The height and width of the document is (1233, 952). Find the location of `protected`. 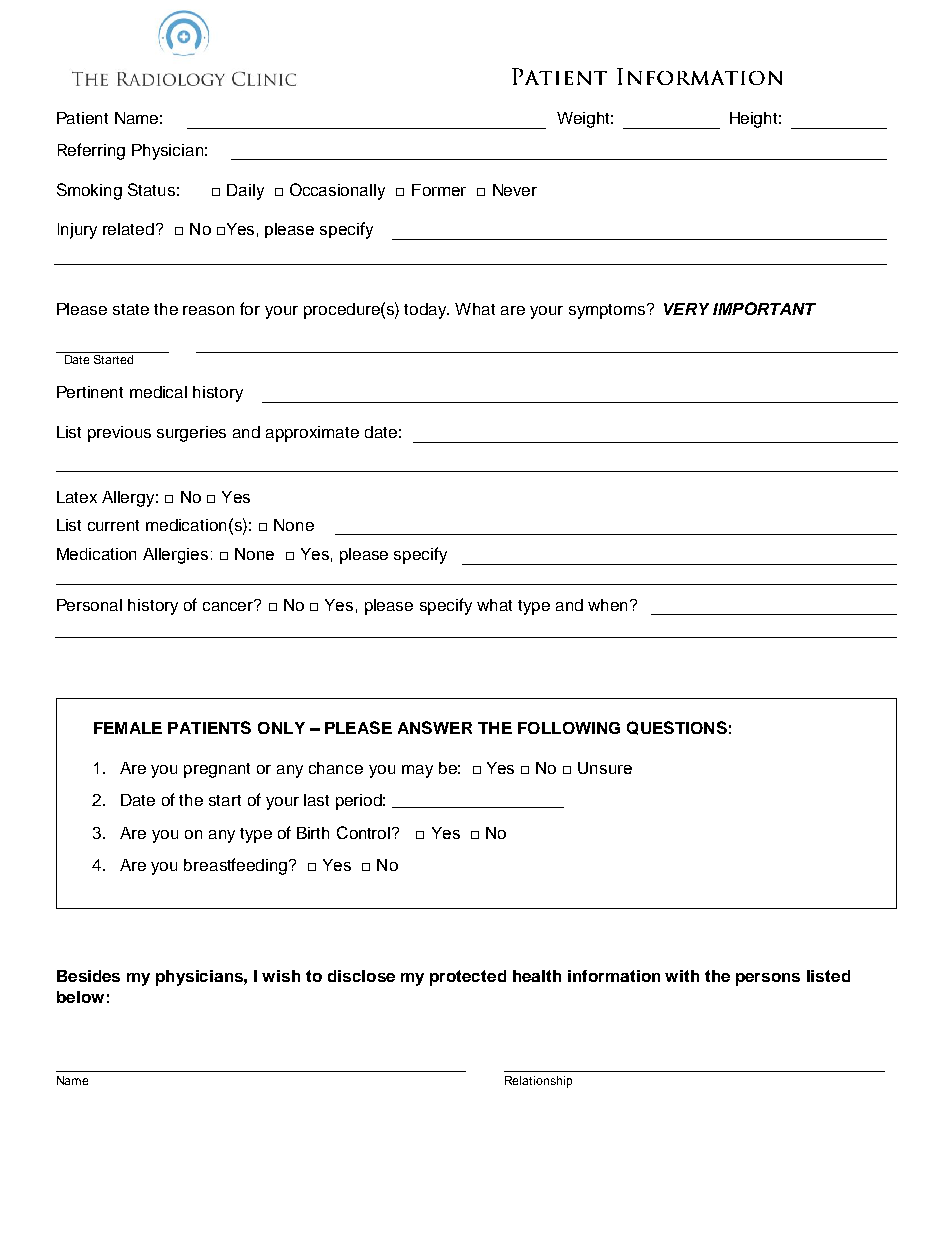

protected is located at coordinates (468, 978).
